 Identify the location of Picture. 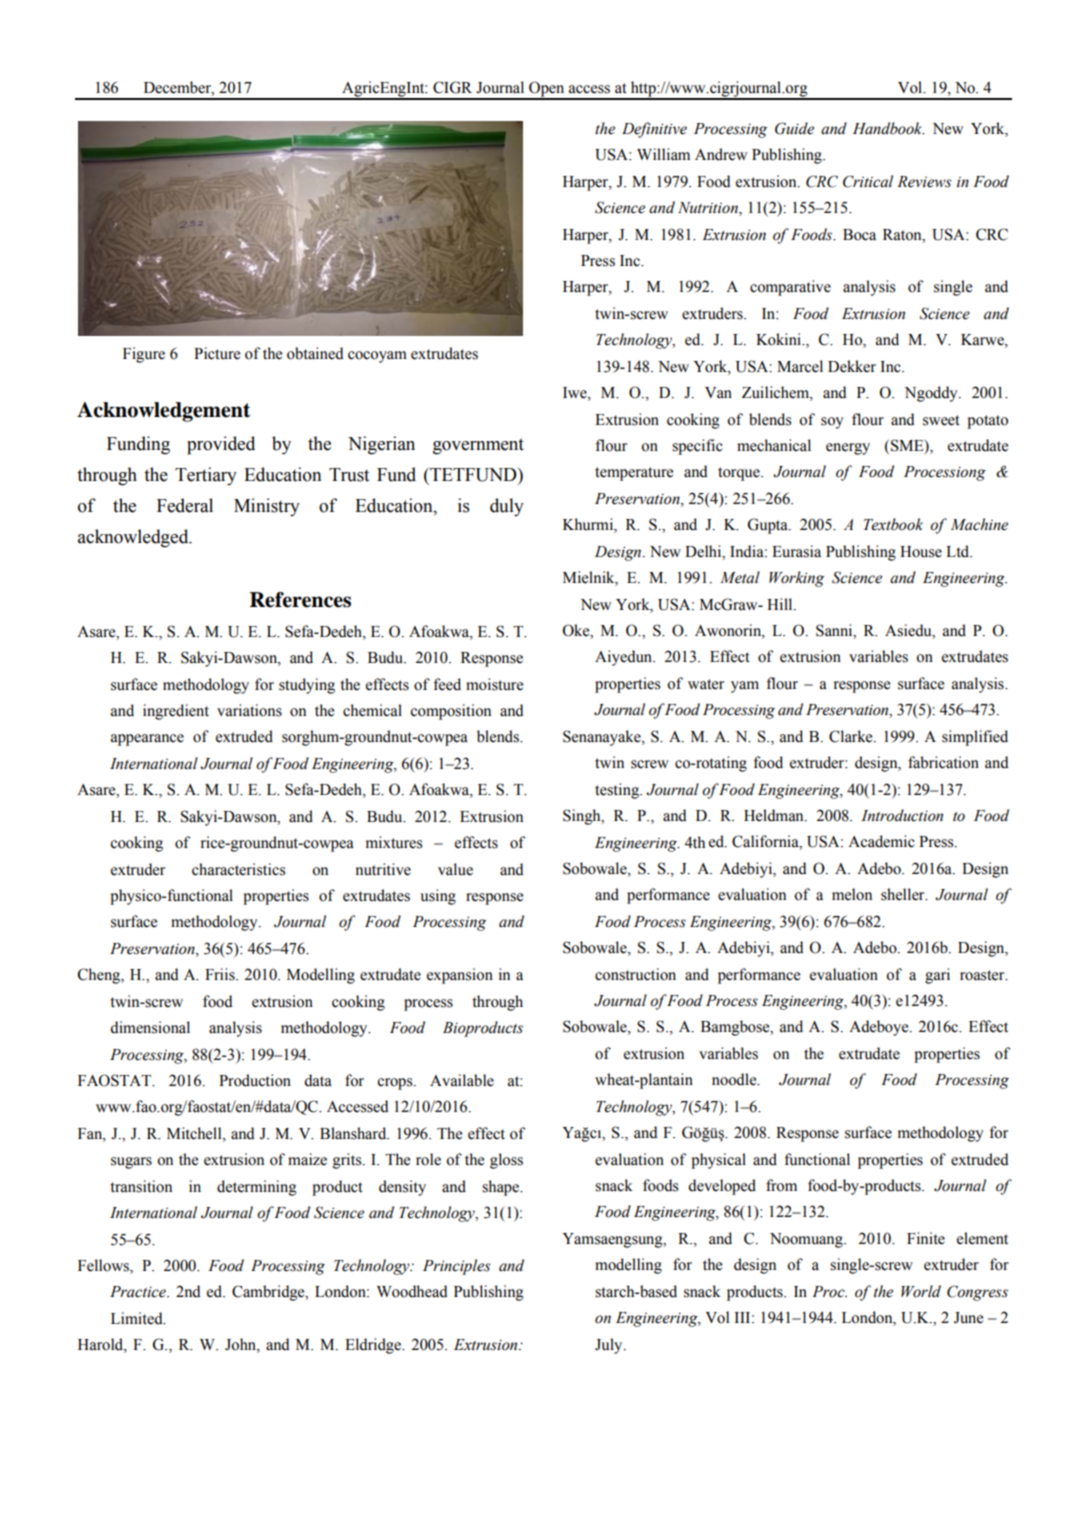
(217, 353).
